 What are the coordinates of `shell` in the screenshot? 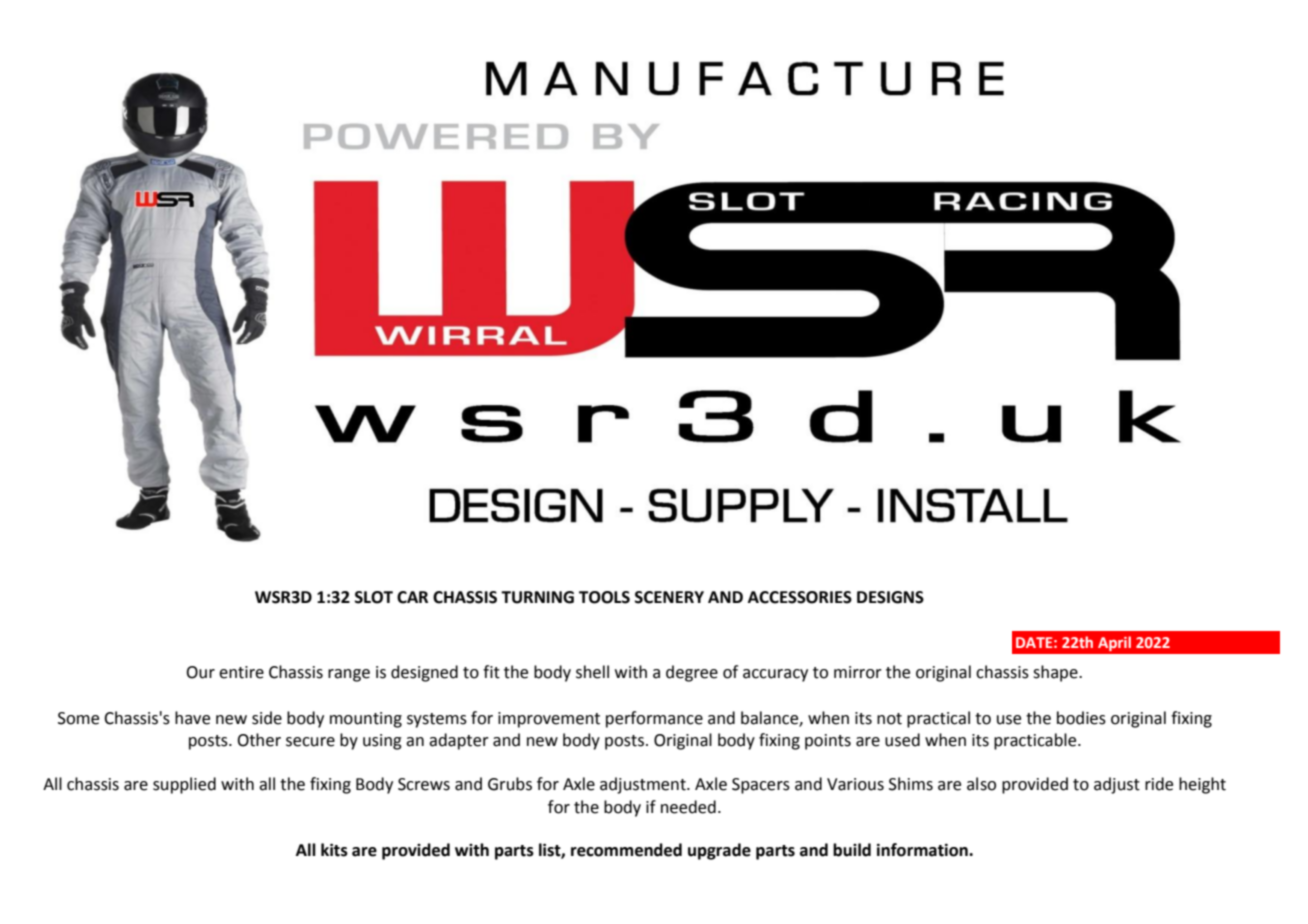 It's located at (592, 672).
